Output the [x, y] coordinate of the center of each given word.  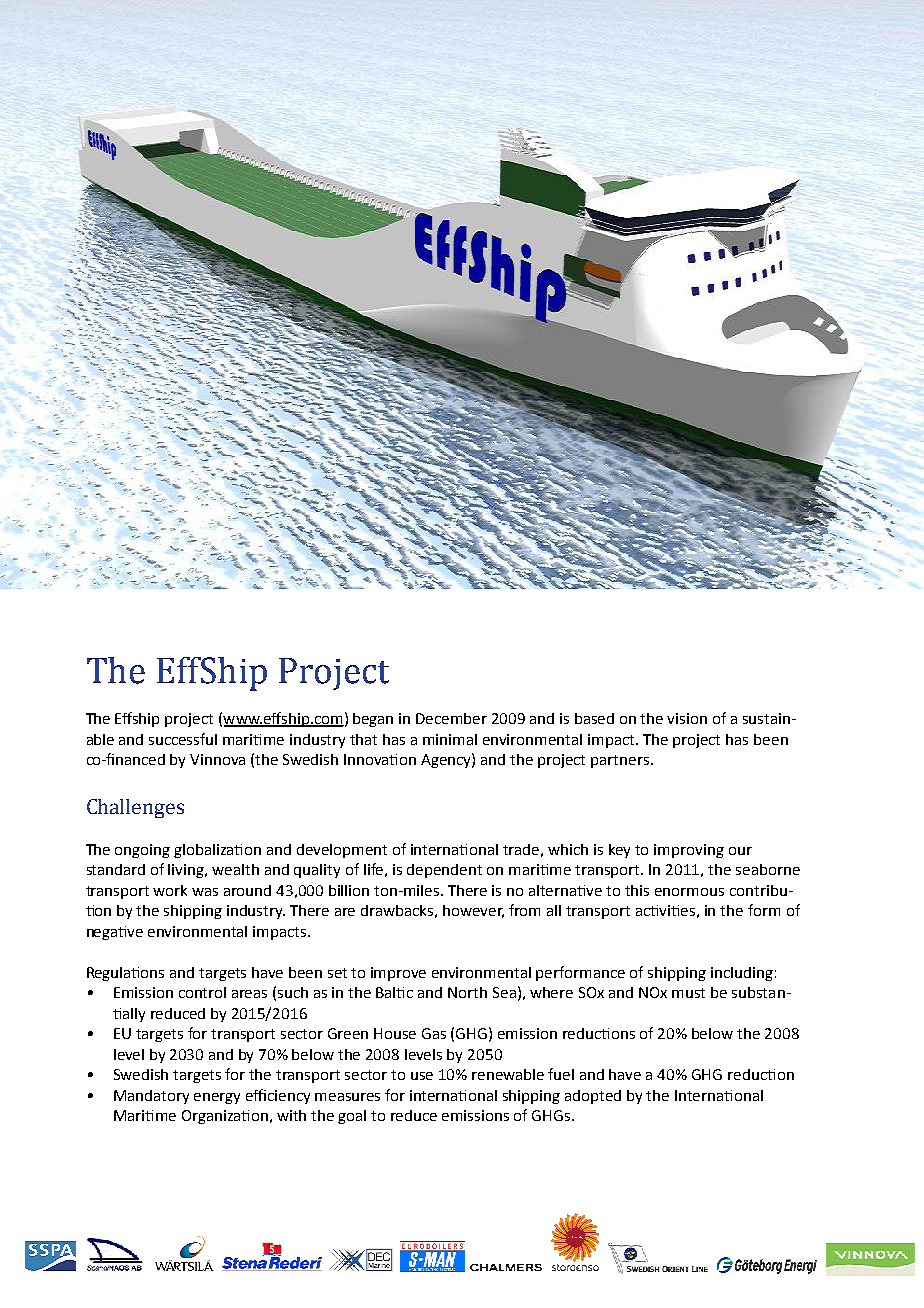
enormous [689, 892]
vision [687, 718]
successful [183, 739]
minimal [450, 739]
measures [347, 1097]
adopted [593, 1097]
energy [217, 1098]
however [473, 911]
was [205, 892]
